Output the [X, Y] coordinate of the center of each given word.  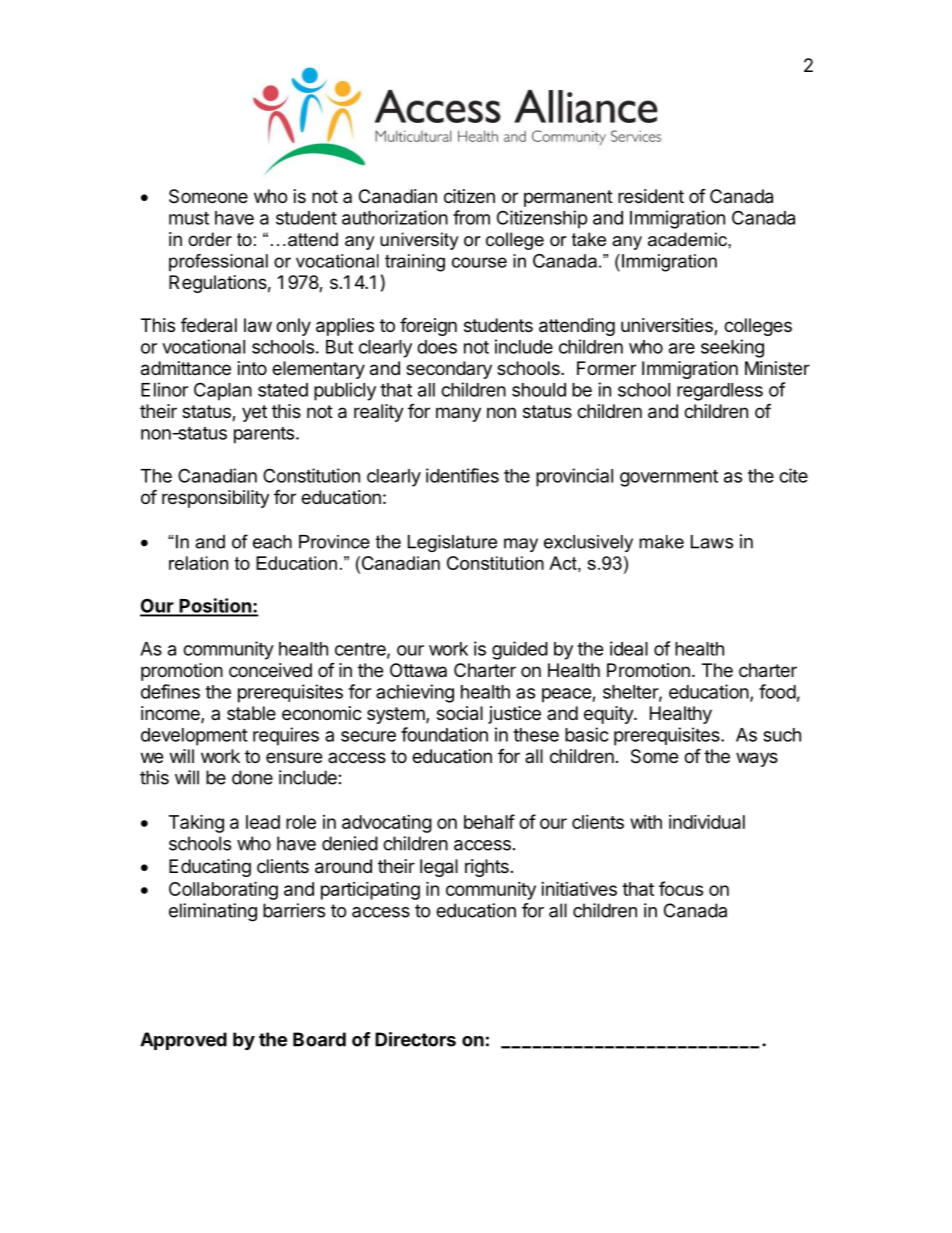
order [210, 239]
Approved [183, 1041]
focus [681, 888]
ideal [629, 648]
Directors [415, 1039]
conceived [270, 670]
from [471, 217]
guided [520, 650]
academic [688, 239]
